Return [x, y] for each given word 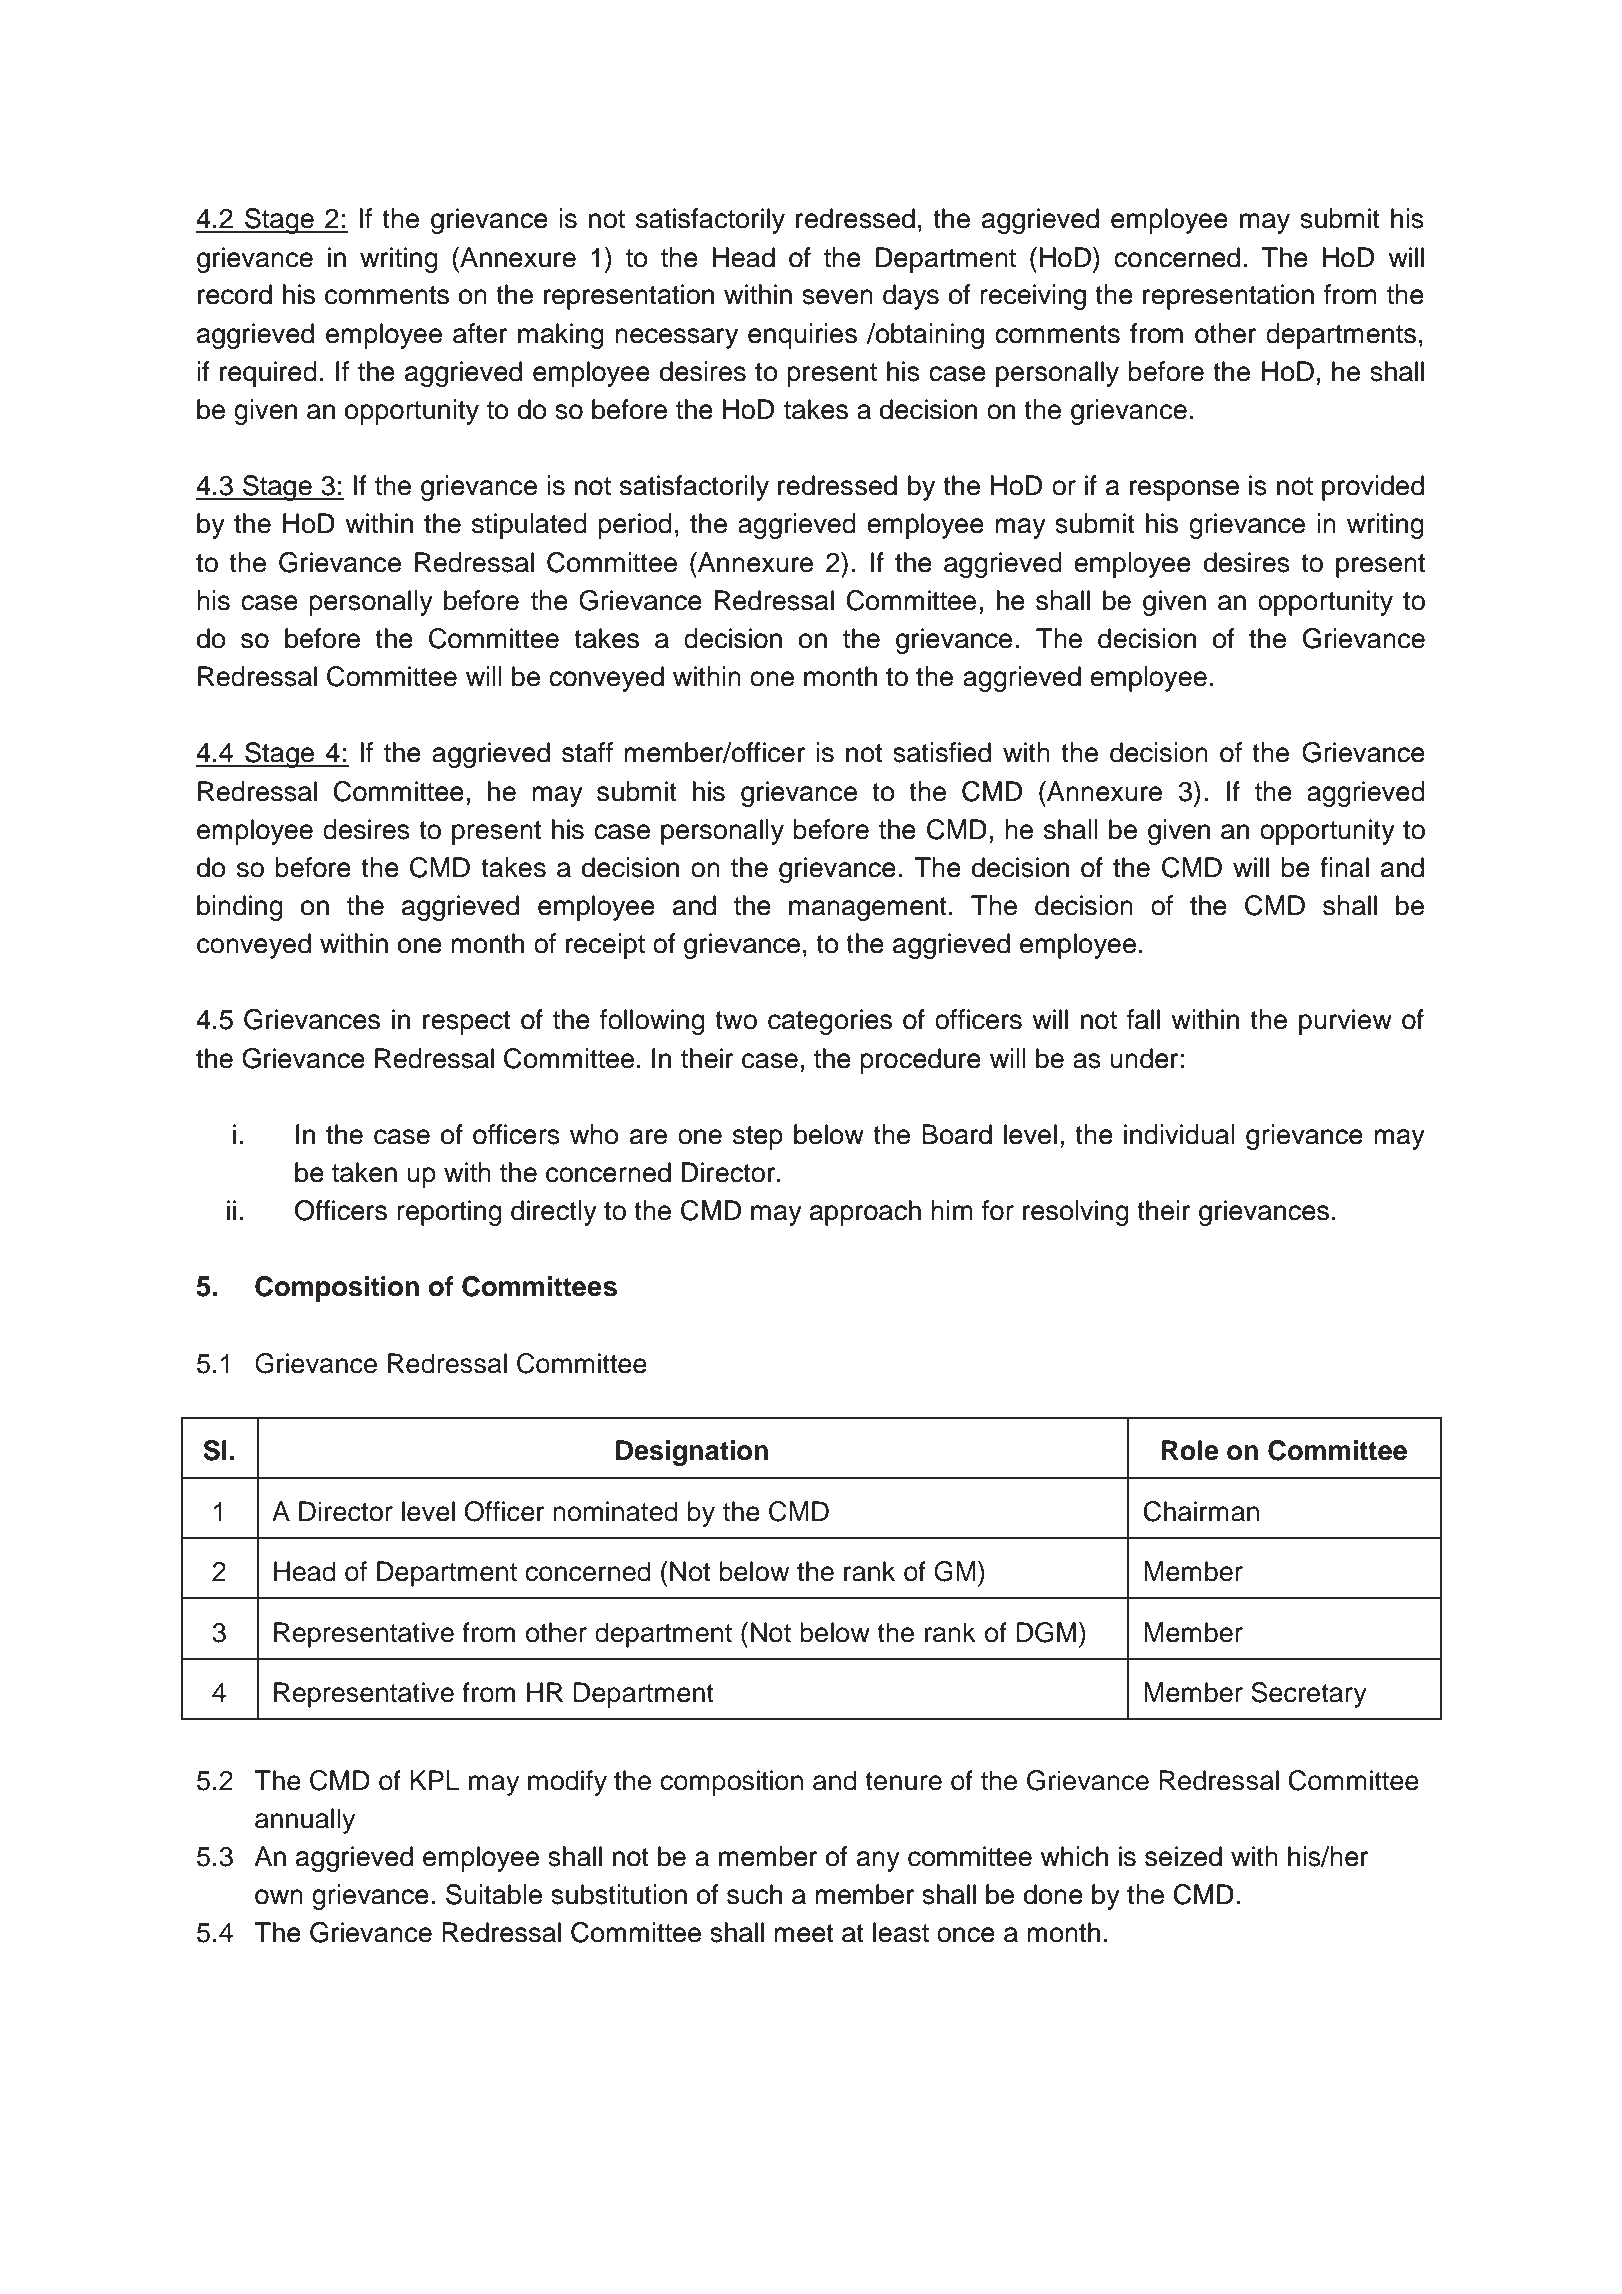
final [1344, 867]
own [279, 1897]
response [1184, 490]
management [868, 909]
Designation [692, 1453]
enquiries [802, 336]
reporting [449, 1213]
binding [240, 908]
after [480, 333]
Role [1190, 1450]
